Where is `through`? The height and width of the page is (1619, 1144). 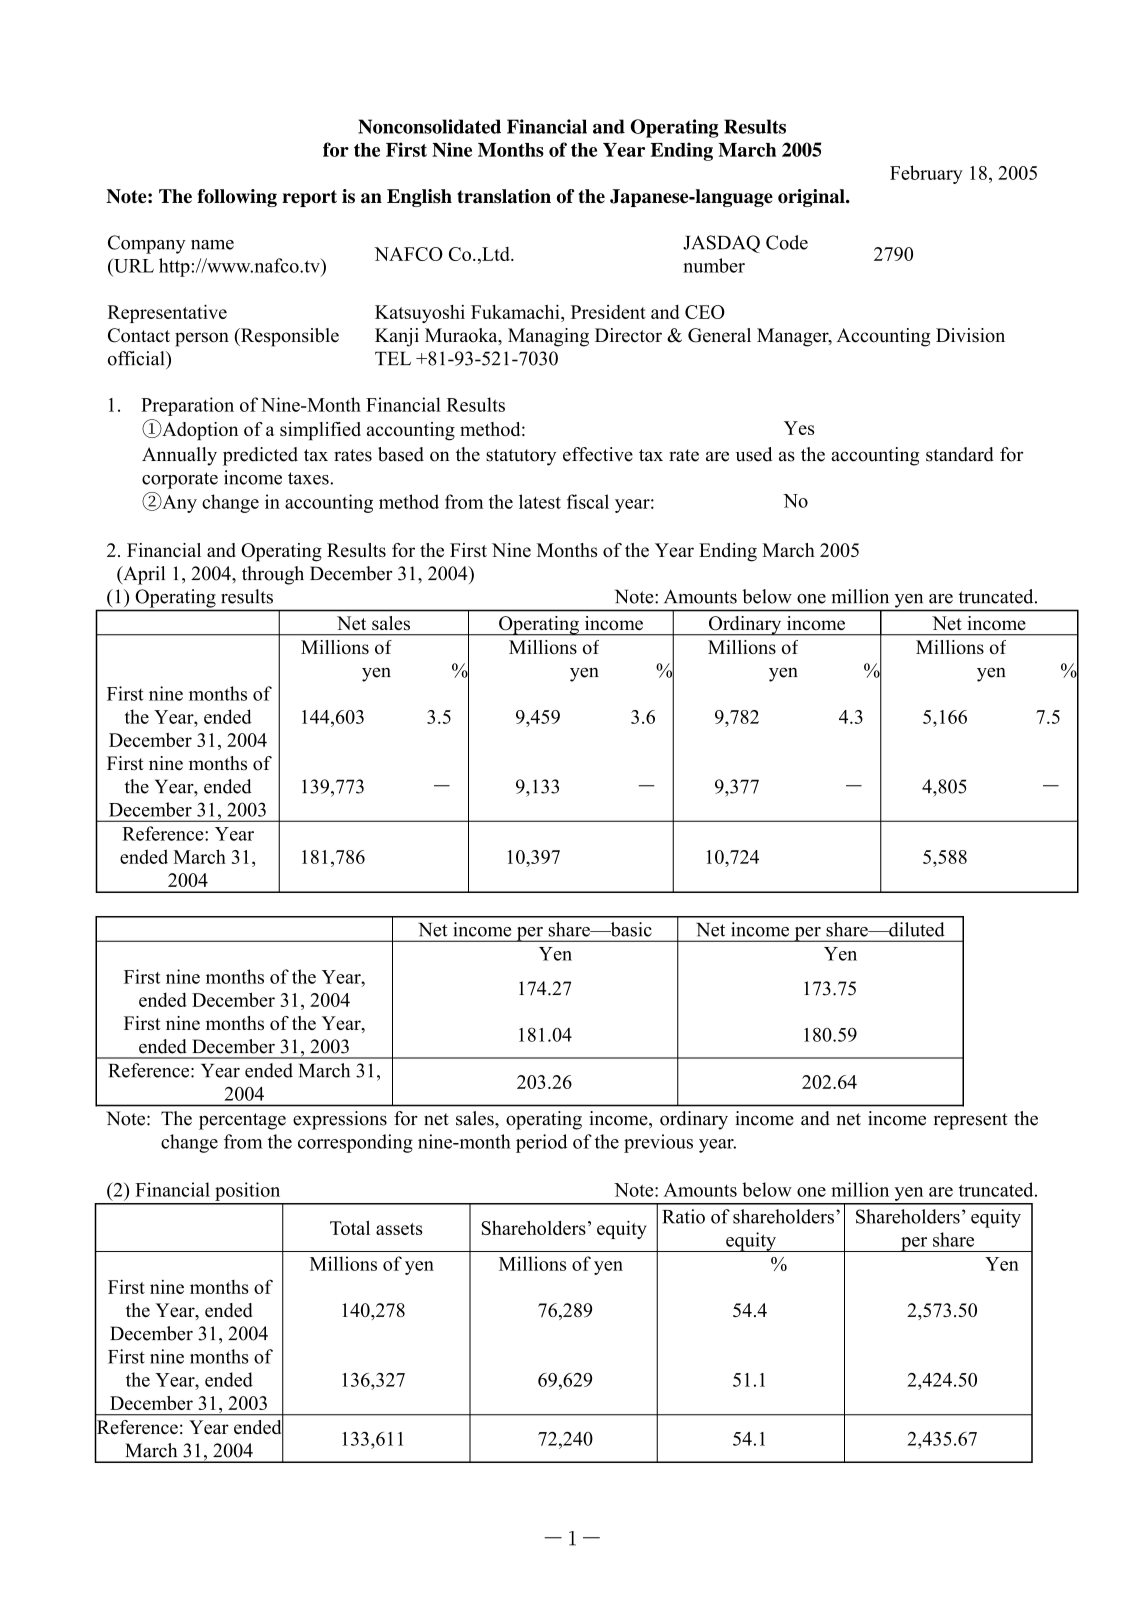
through is located at coordinates (273, 575).
